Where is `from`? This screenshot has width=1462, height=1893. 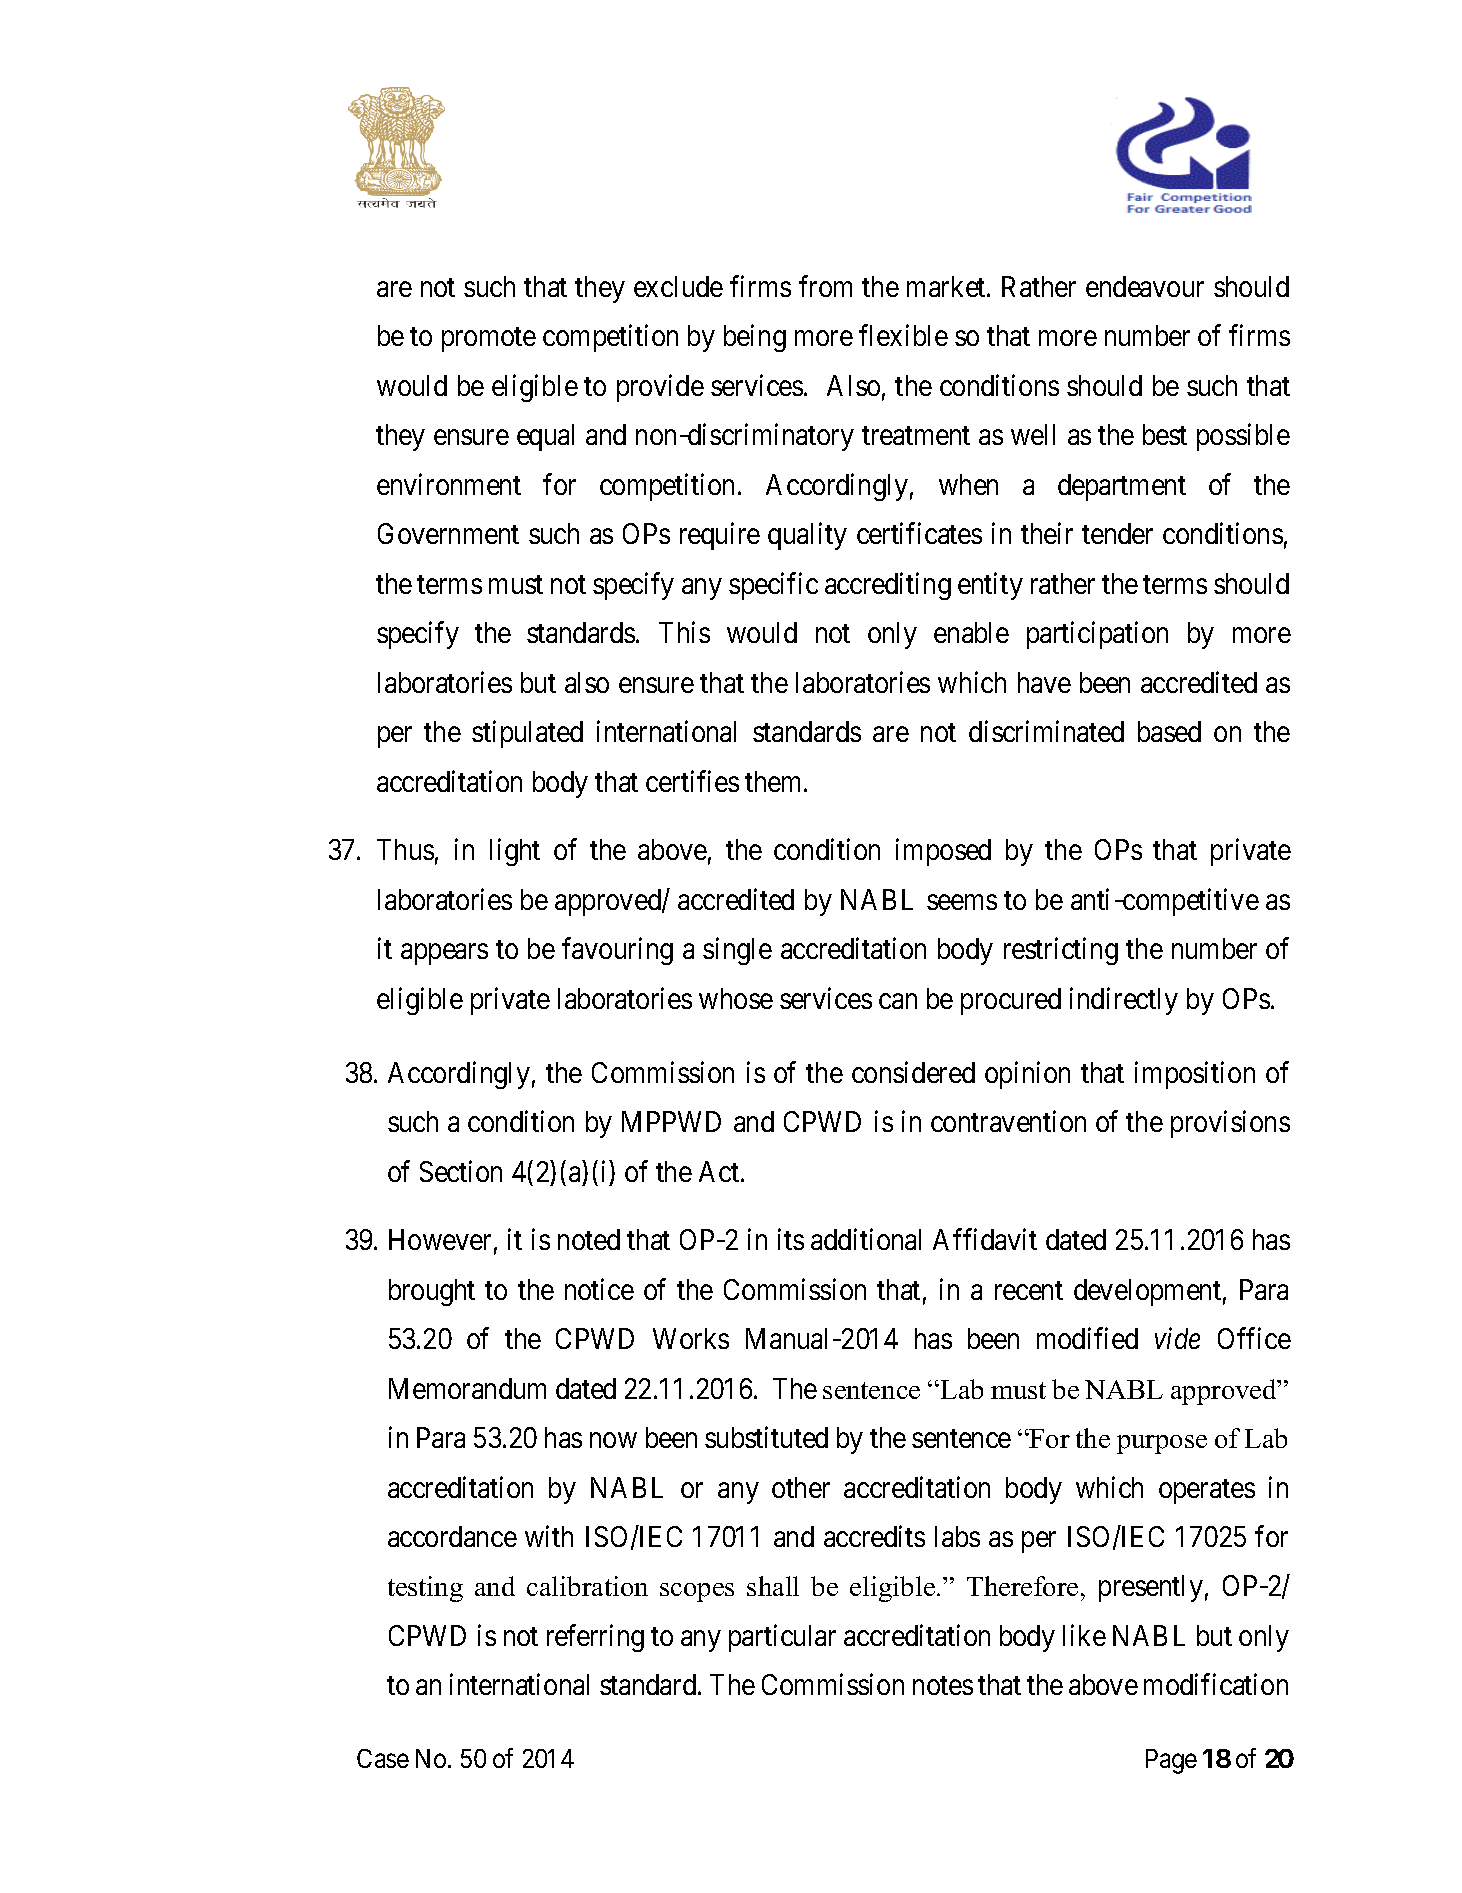 from is located at coordinates (825, 286).
